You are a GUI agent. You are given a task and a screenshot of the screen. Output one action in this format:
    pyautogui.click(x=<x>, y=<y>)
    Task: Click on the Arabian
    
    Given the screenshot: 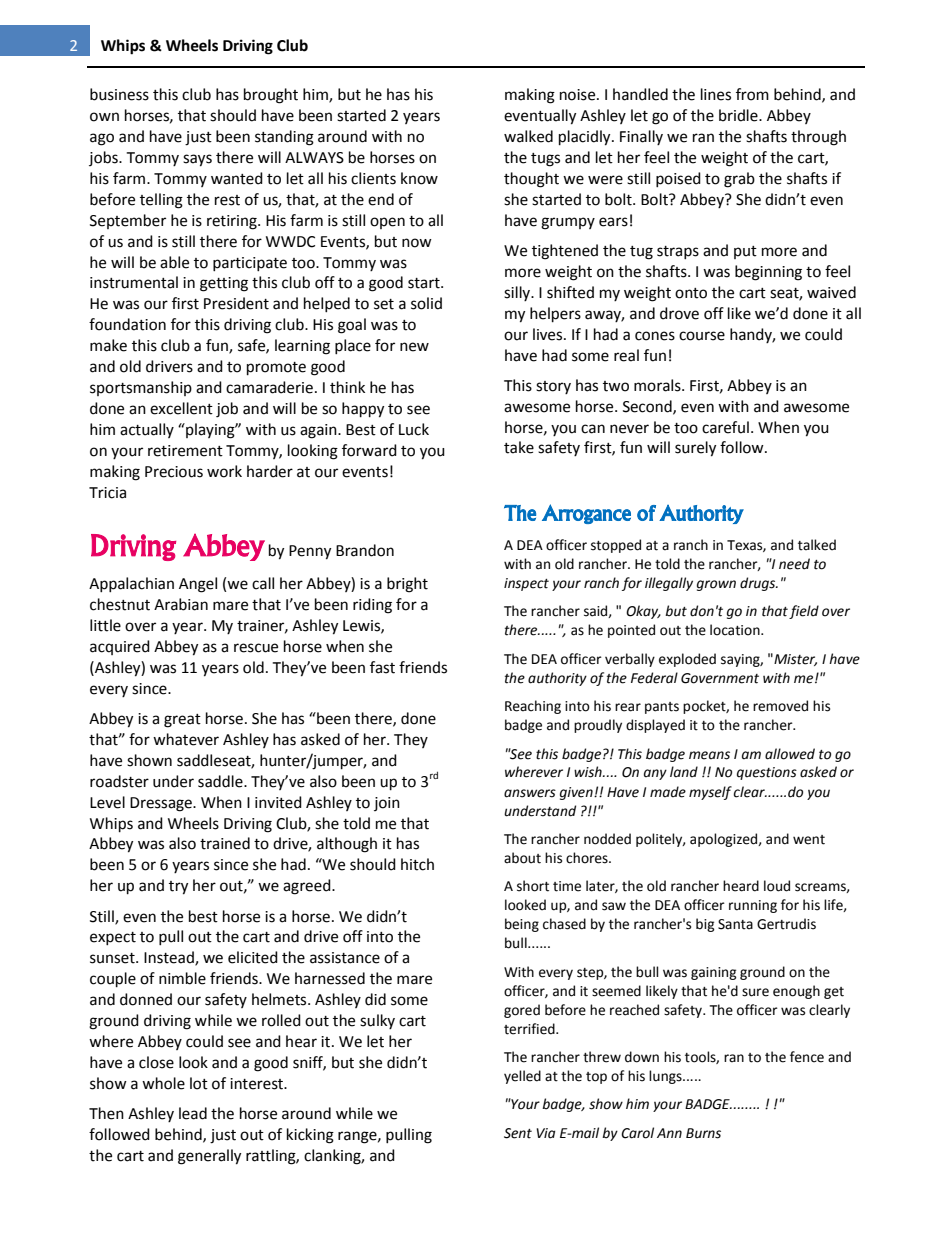 What is the action you would take?
    pyautogui.click(x=181, y=604)
